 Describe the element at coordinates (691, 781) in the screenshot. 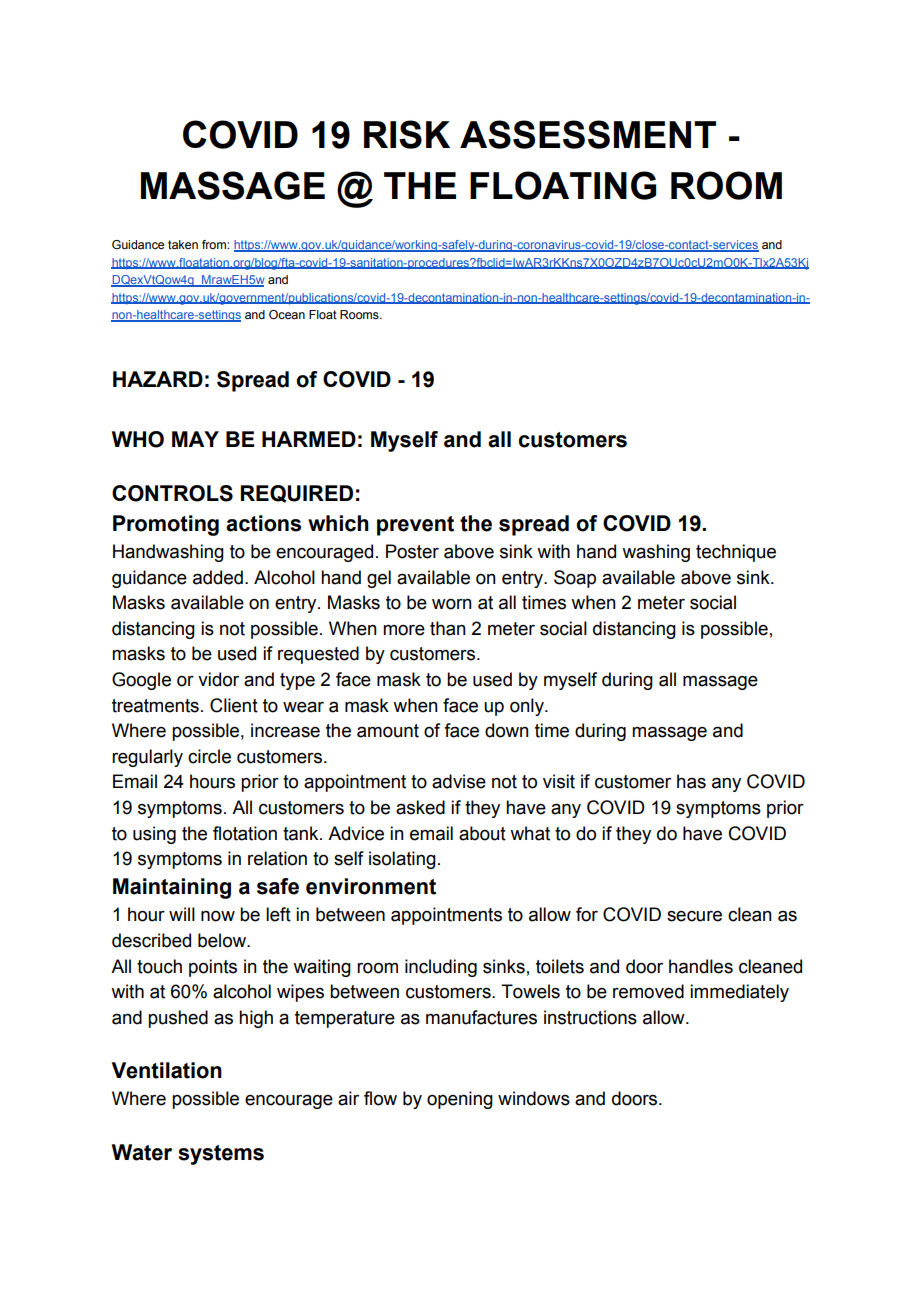

I see `has` at that location.
